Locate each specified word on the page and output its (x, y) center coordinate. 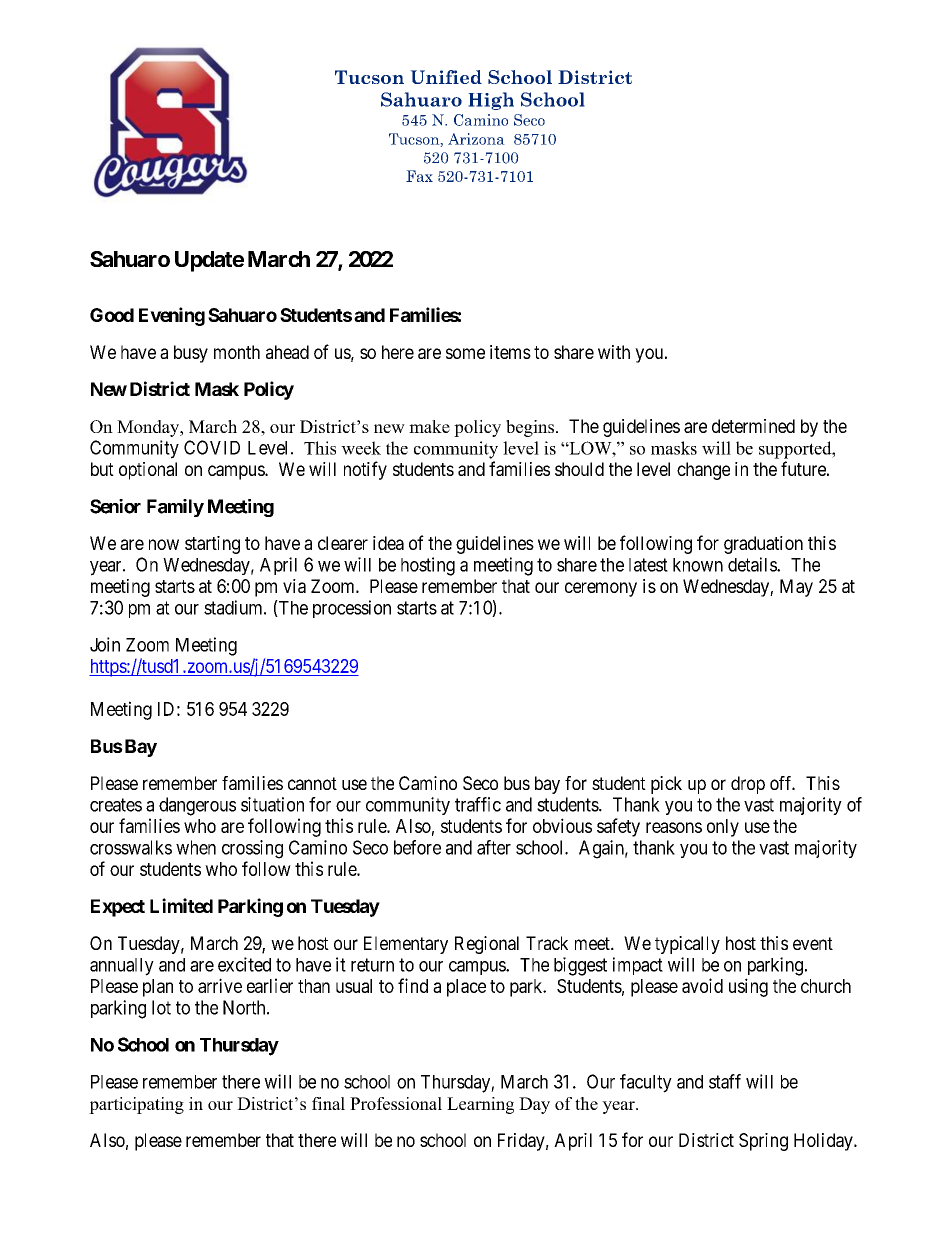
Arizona (476, 139)
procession (352, 609)
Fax (419, 176)
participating (136, 1105)
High (491, 101)
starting (212, 545)
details (753, 564)
